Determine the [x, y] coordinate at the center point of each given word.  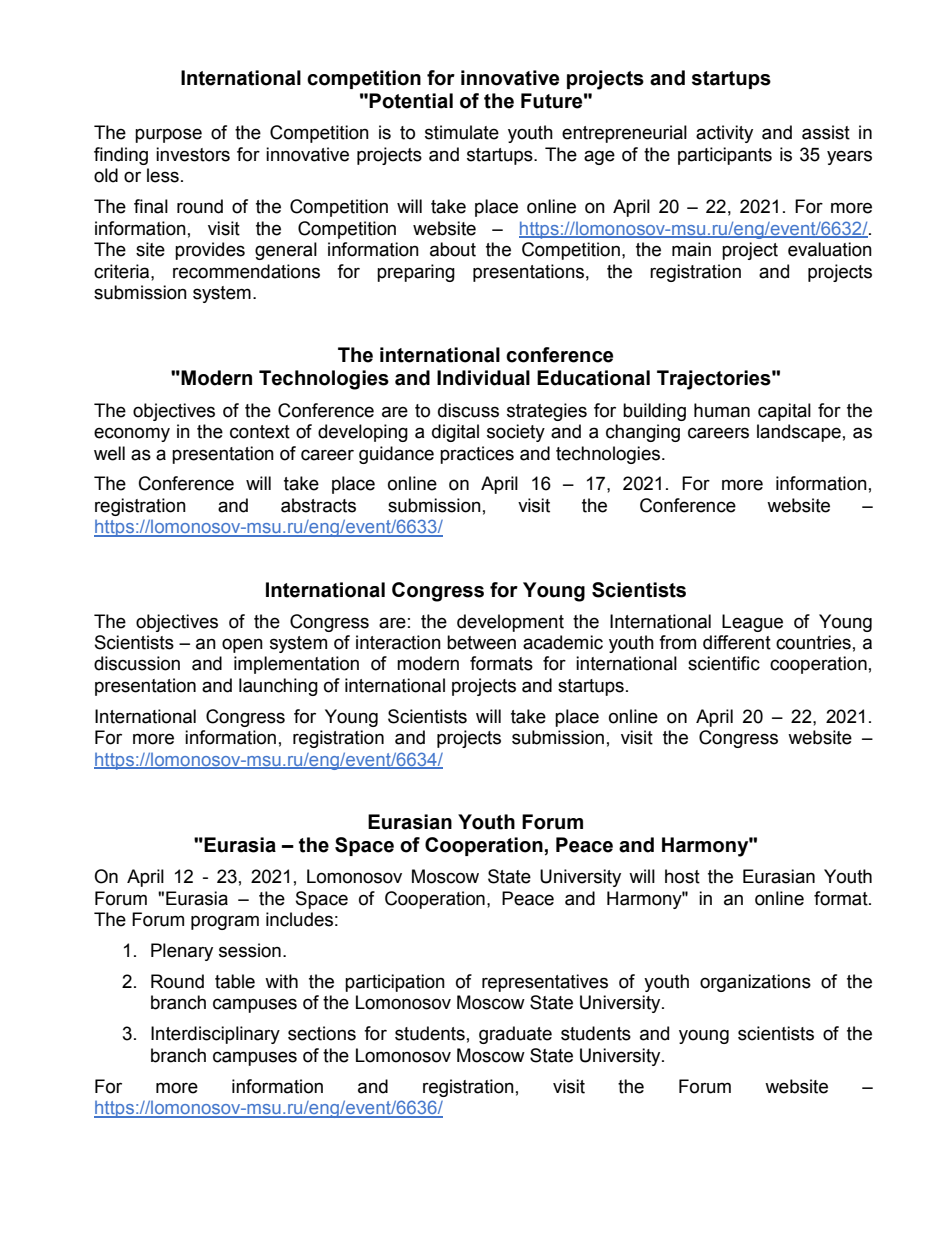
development [510, 623]
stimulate [462, 132]
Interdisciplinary [215, 1035]
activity [724, 134]
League [752, 623]
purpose [168, 135]
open [242, 645]
